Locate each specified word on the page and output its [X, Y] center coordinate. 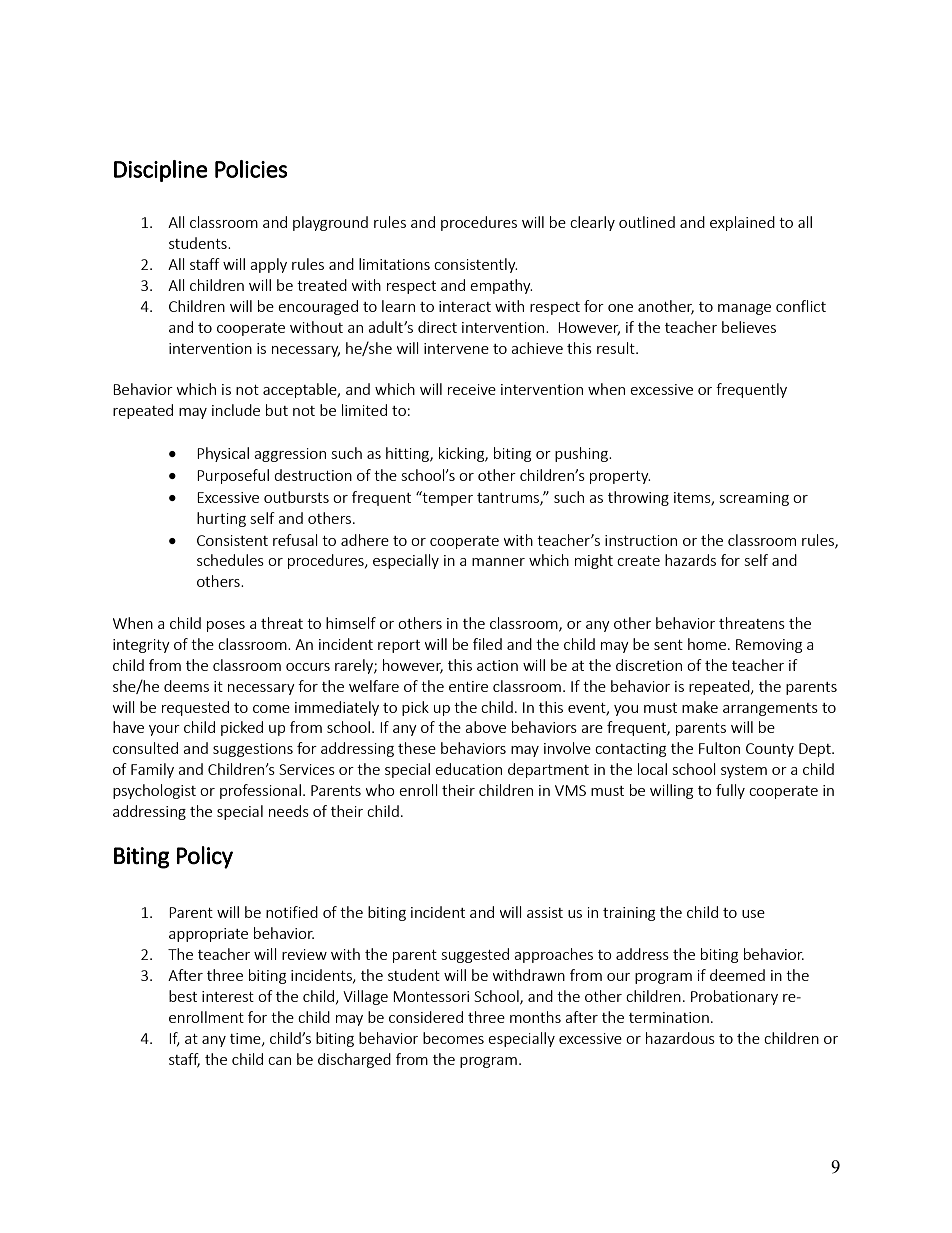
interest [228, 996]
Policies [251, 169]
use [753, 914]
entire [468, 686]
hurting [221, 519]
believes [749, 327]
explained [742, 223]
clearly [592, 223]
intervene [456, 348]
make [700, 707]
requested [195, 708]
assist [545, 912]
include [236, 410]
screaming [754, 499]
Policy [205, 857]
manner [498, 562]
